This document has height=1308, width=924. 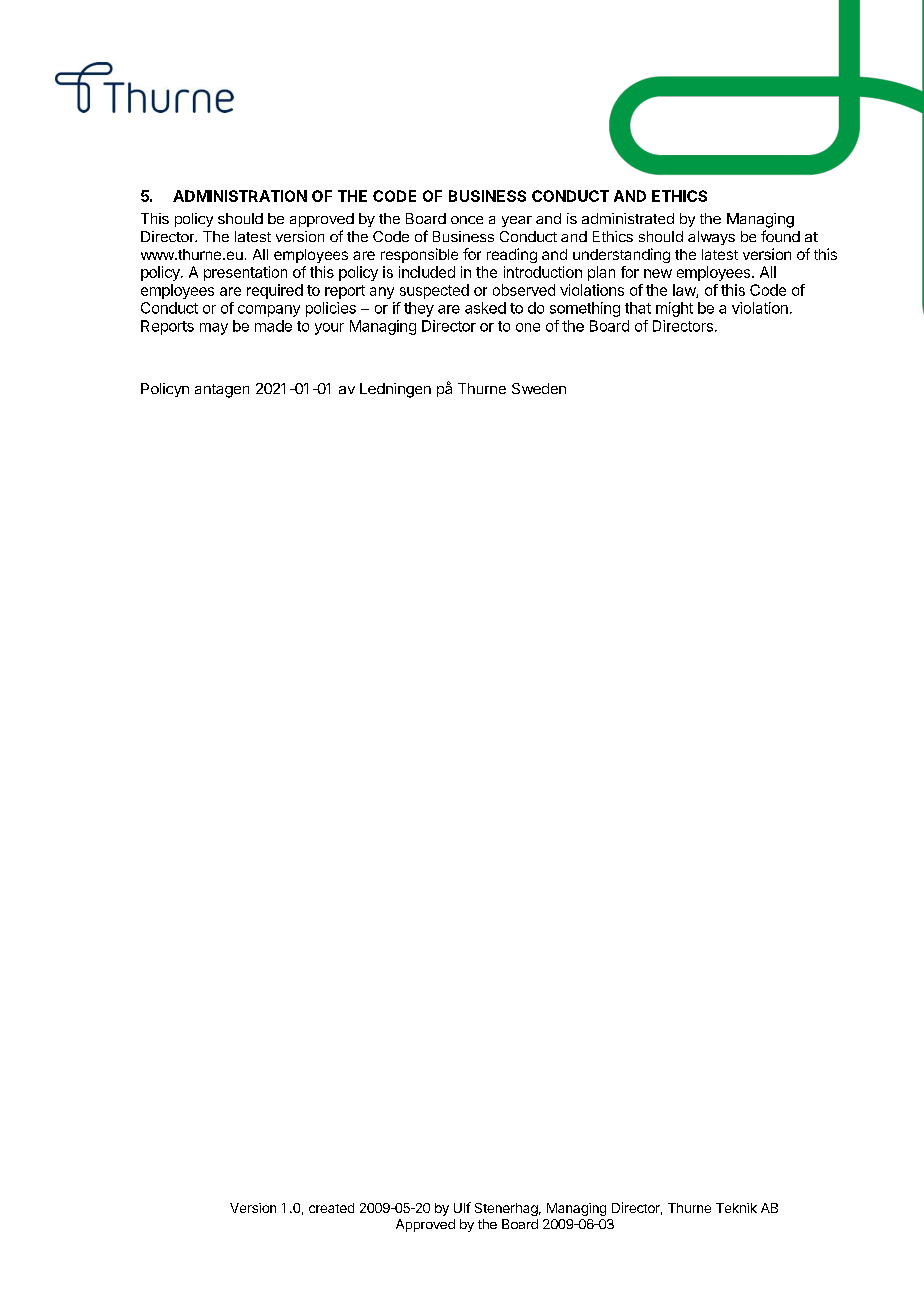 What do you see at coordinates (736, 1208) in the document?
I see `Teknik` at bounding box center [736, 1208].
